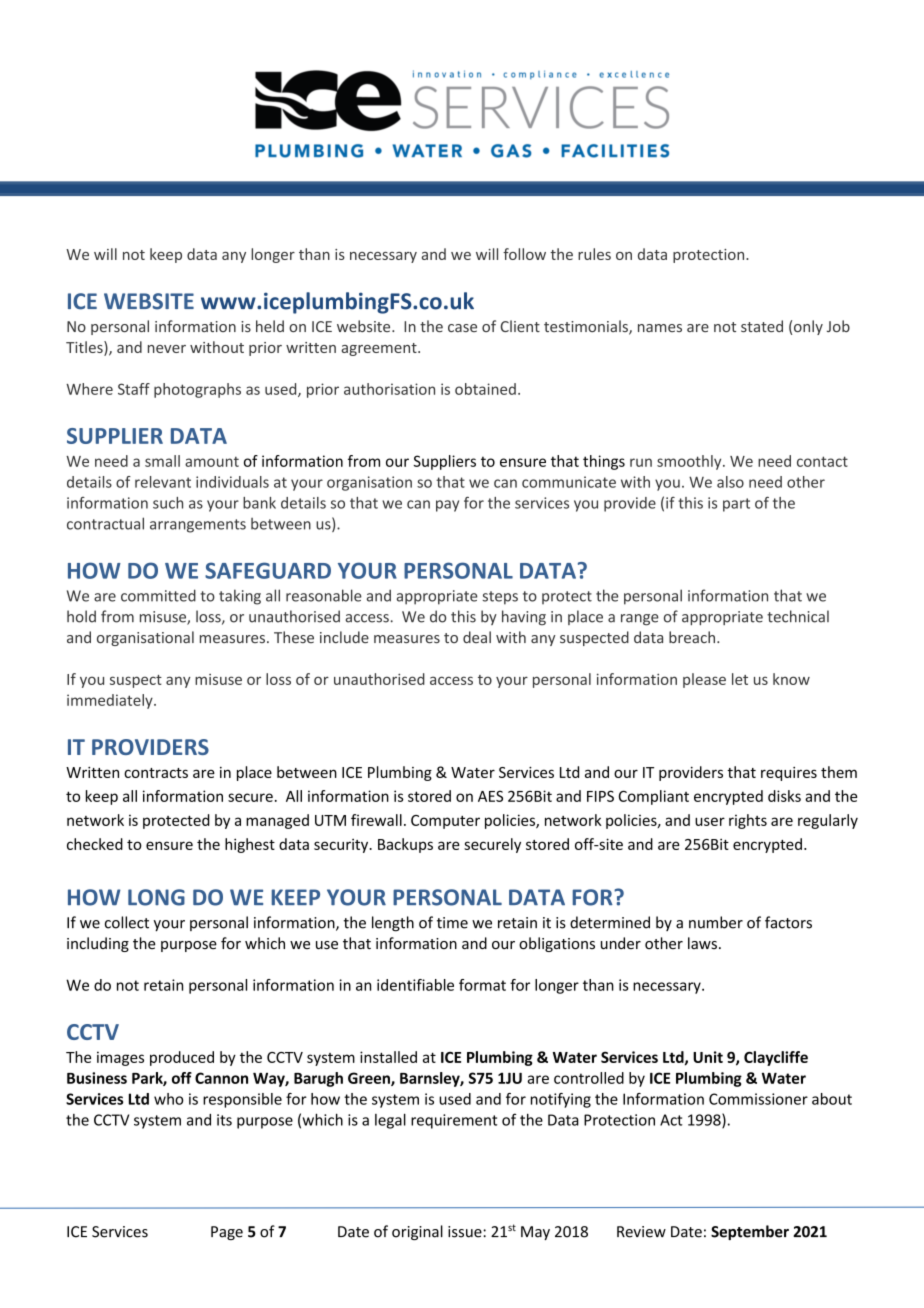  Describe the element at coordinates (167, 349) in the page. I see `never` at that location.
